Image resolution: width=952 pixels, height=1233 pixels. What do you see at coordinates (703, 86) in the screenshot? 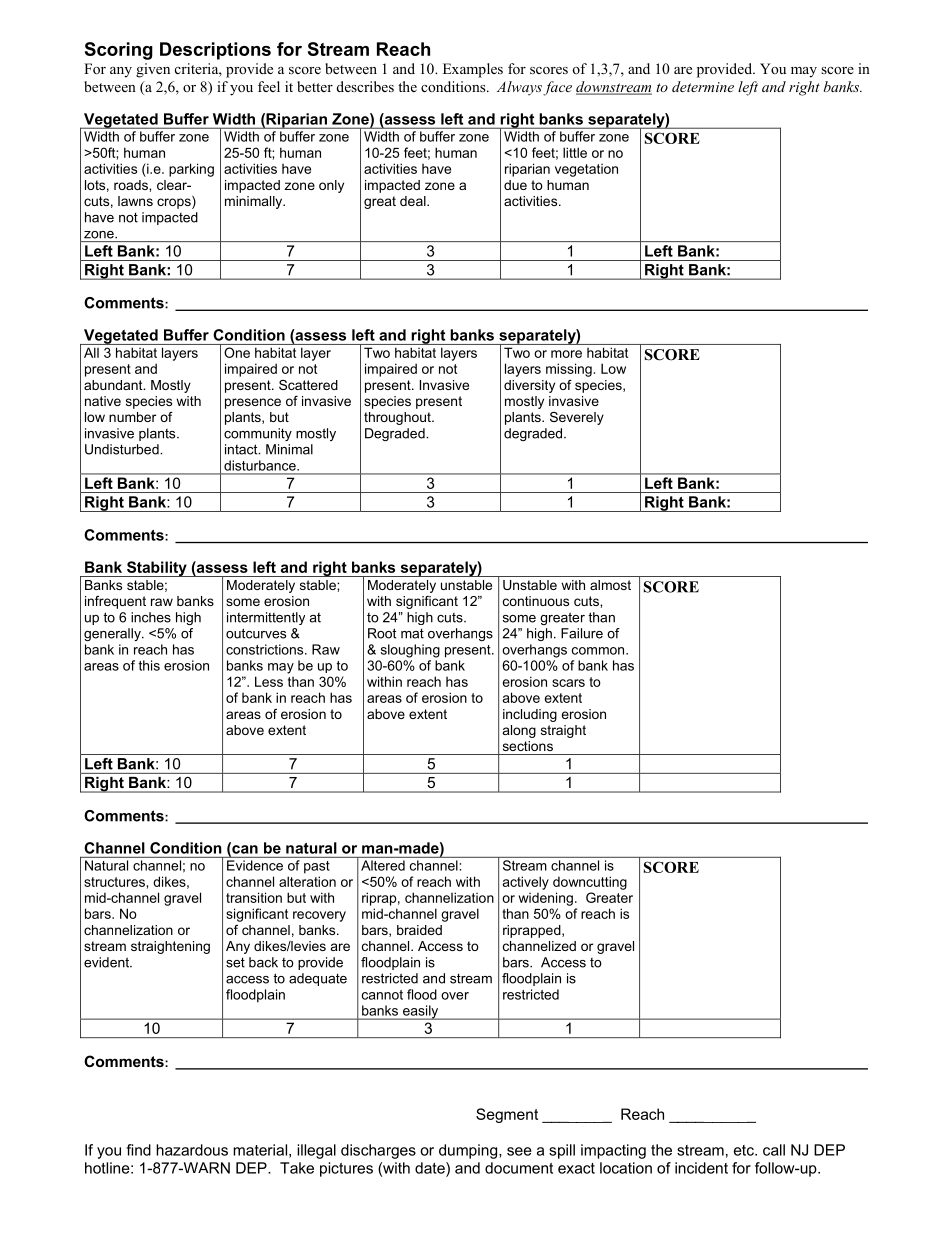
I see `determine` at bounding box center [703, 86].
